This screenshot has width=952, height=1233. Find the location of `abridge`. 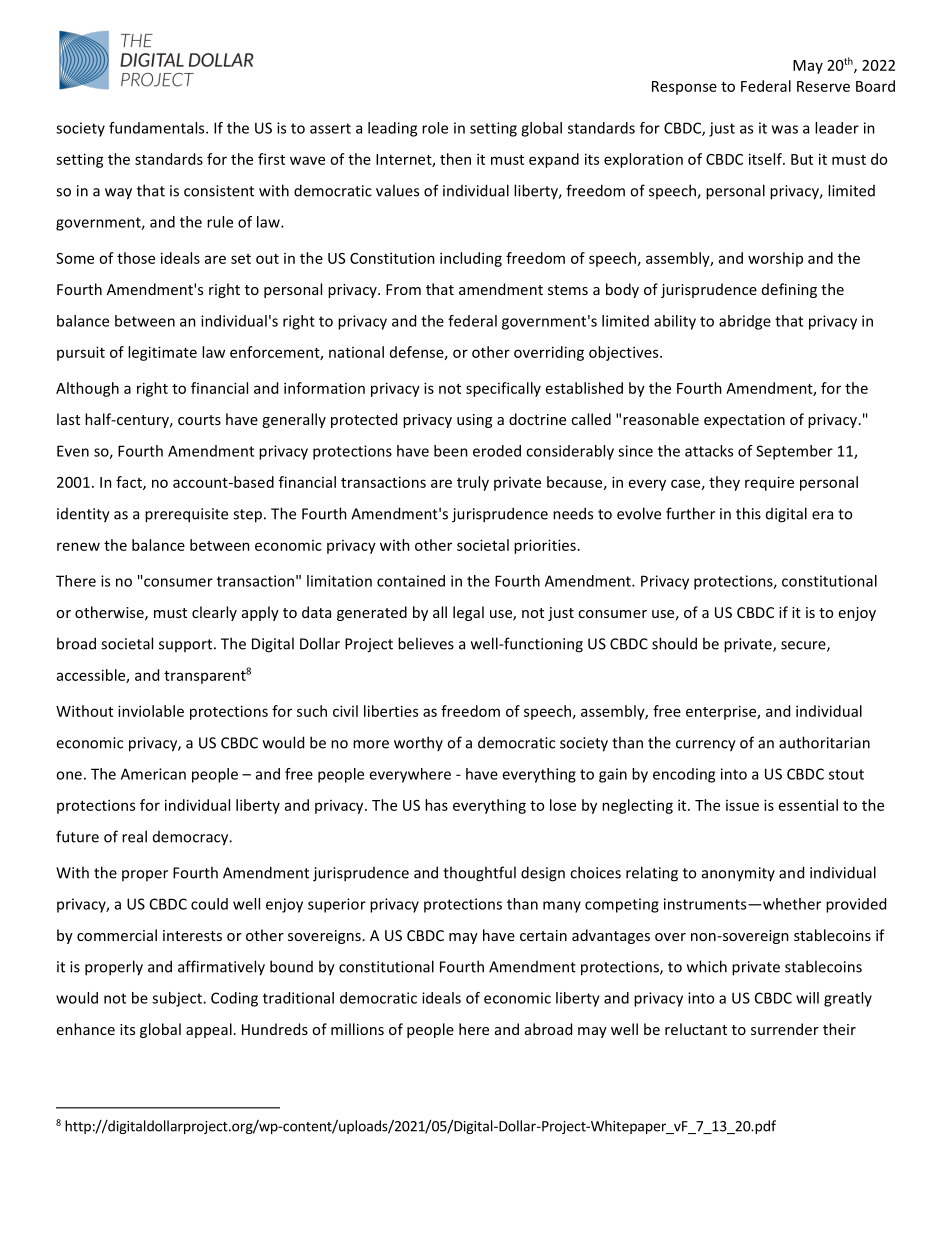

abridge is located at coordinates (745, 322).
